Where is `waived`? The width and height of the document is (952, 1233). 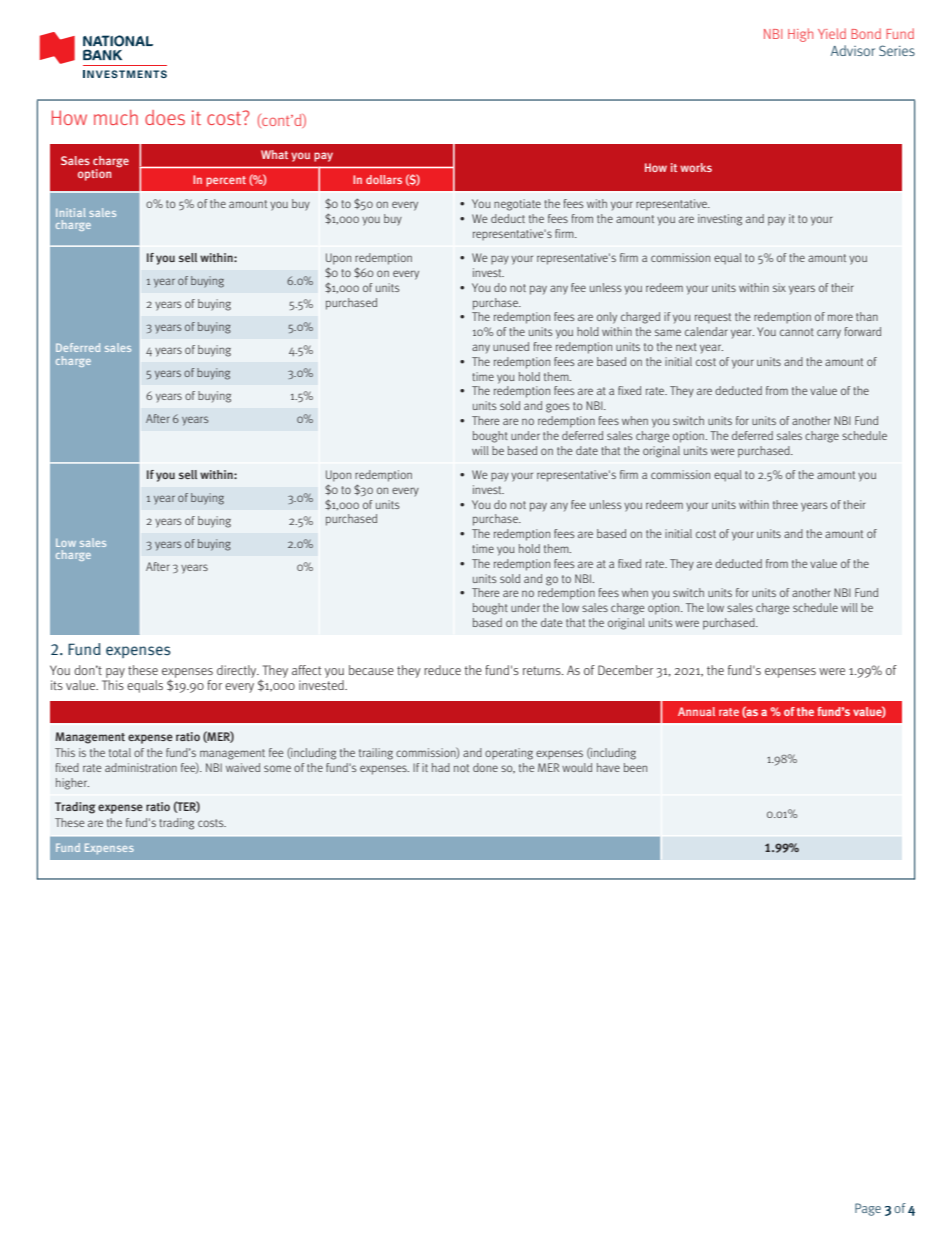 waived is located at coordinates (243, 767).
